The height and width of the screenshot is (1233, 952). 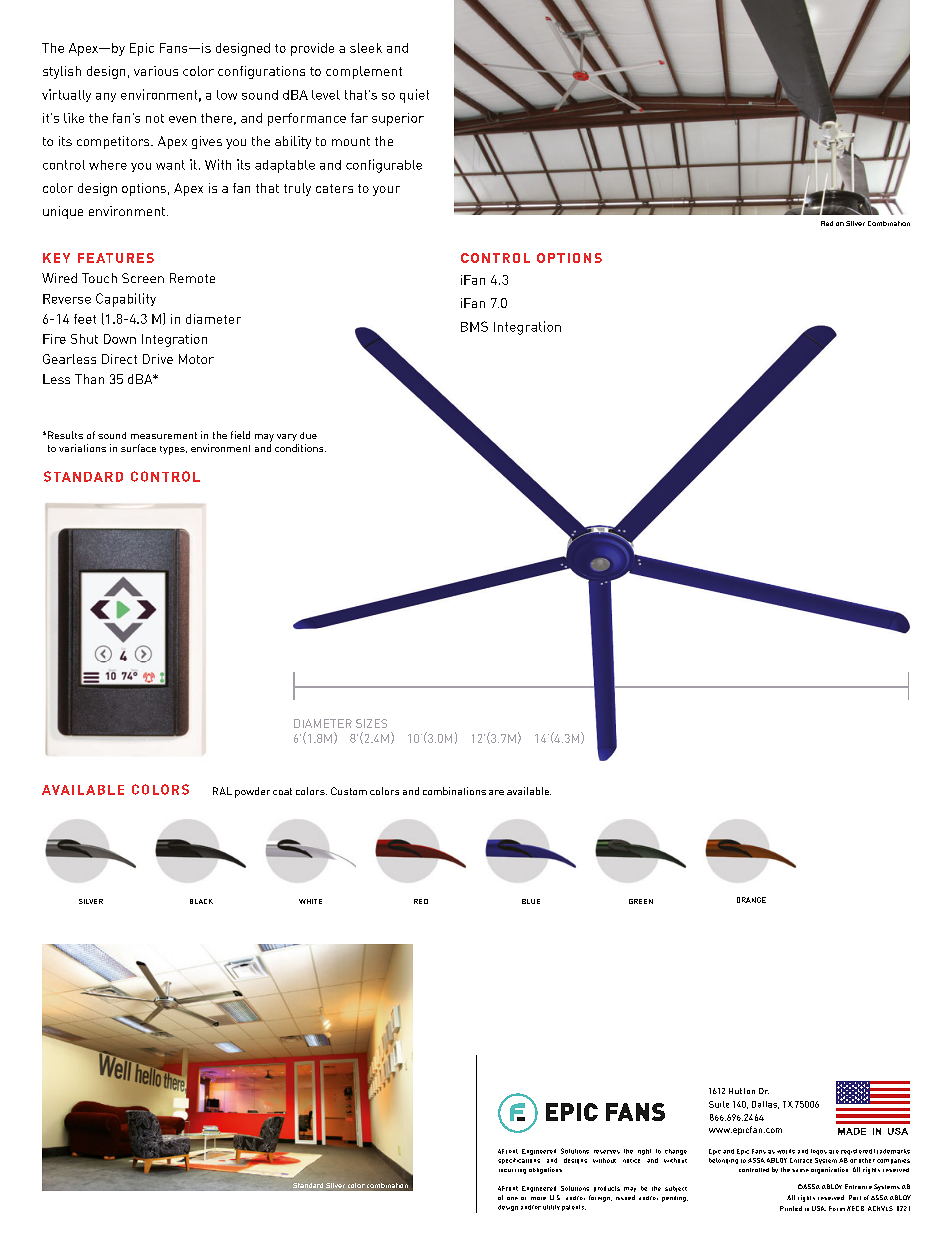 What do you see at coordinates (531, 901) in the screenshot?
I see `BLUE` at bounding box center [531, 901].
